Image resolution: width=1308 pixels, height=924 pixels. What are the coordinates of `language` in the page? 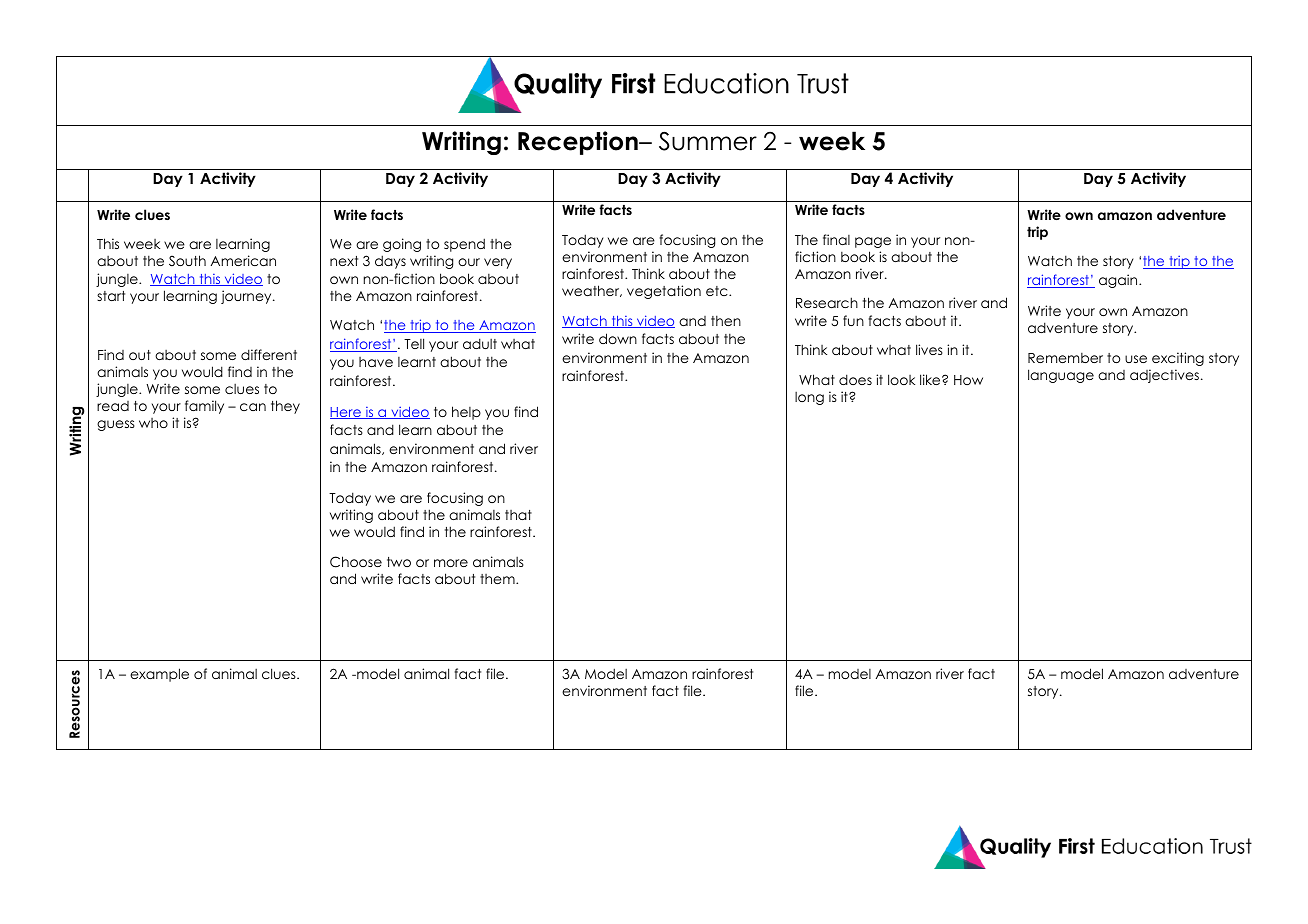 It's located at (1061, 376).
